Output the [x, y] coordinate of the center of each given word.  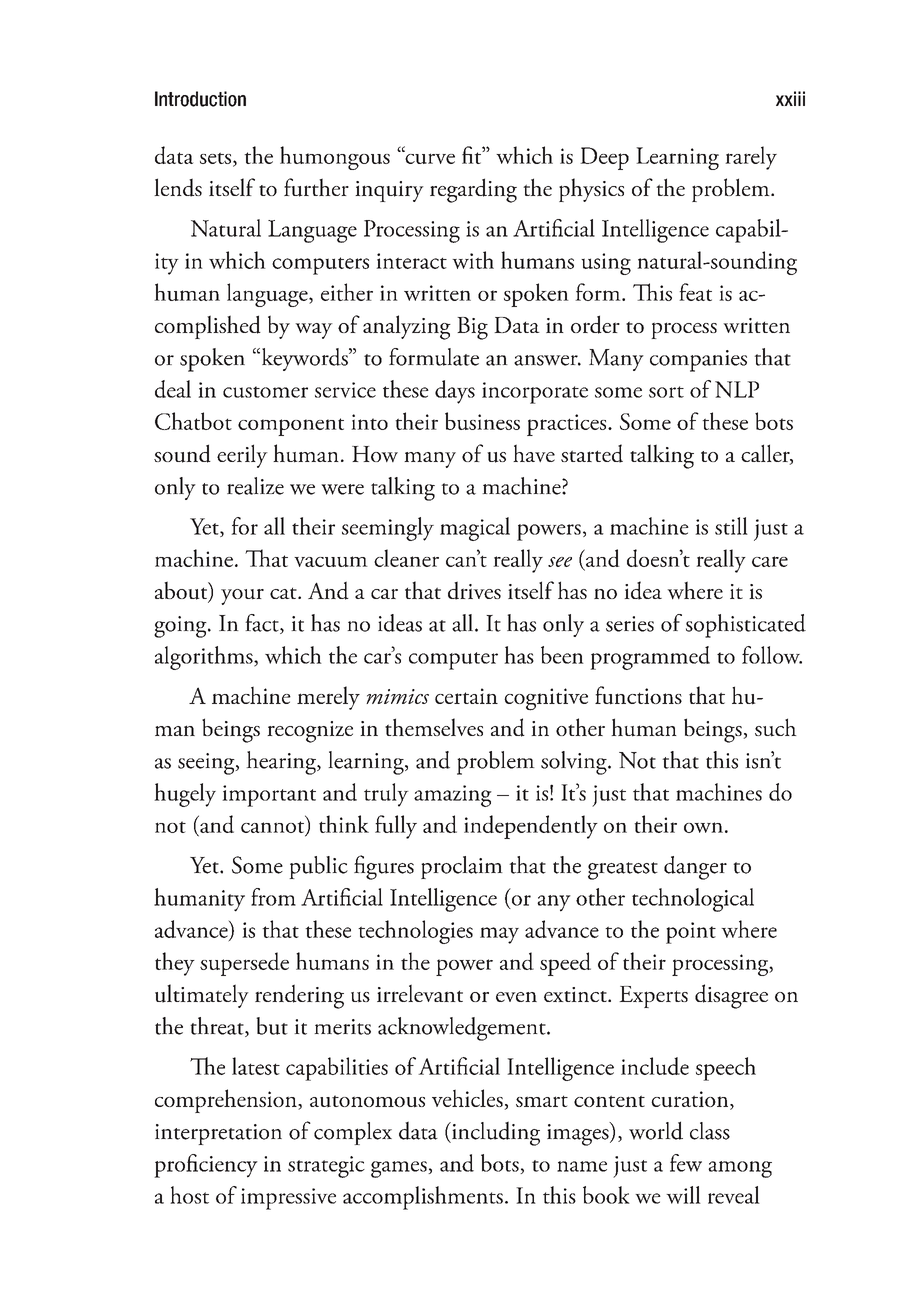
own [703, 827]
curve [429, 157]
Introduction [200, 99]
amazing [453, 796]
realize [255, 486]
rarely [751, 158]
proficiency [206, 1166]
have [534, 453]
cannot [274, 828]
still [731, 526]
